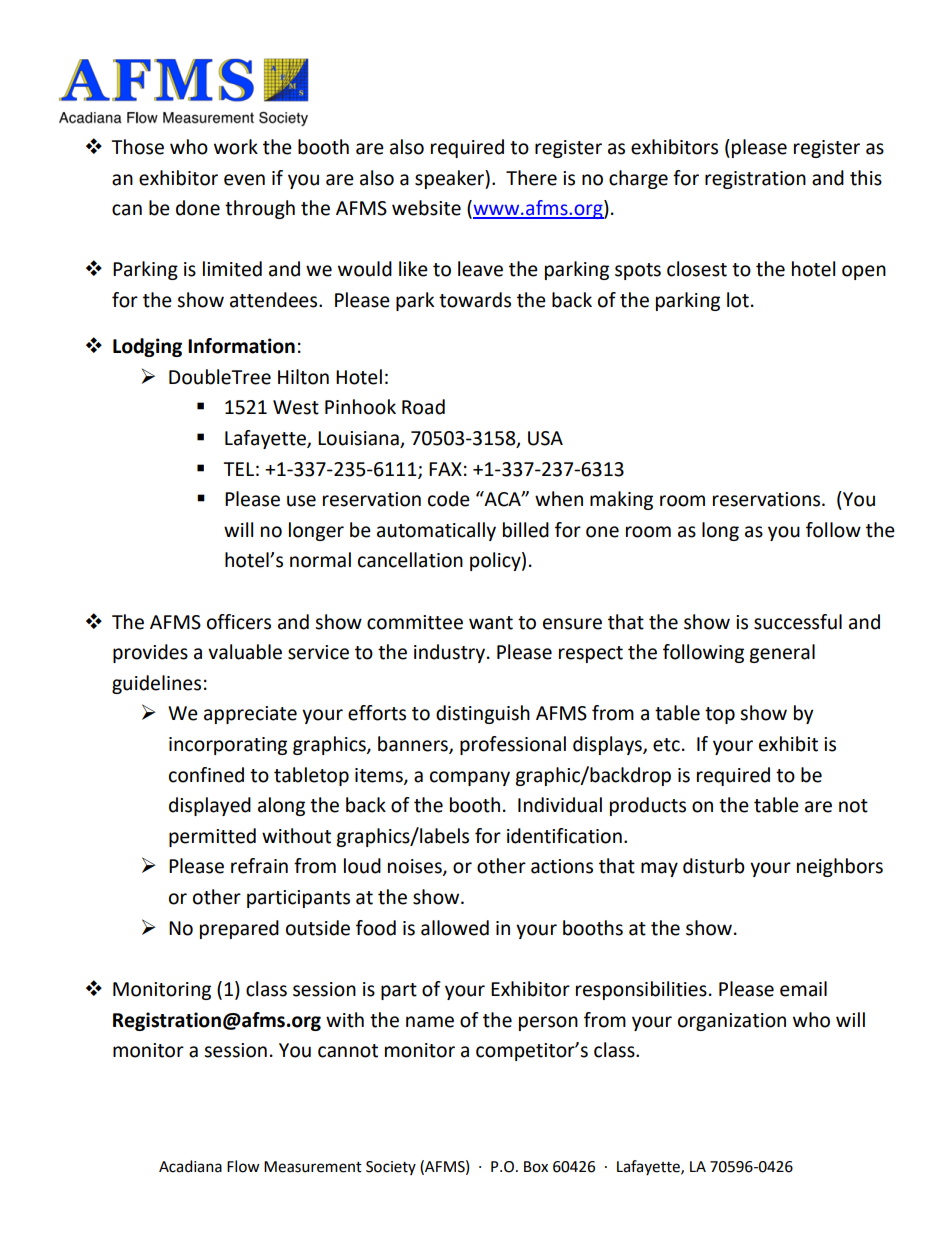 Image resolution: width=952 pixels, height=1233 pixels. Describe the element at coordinates (866, 178) in the screenshot. I see `this` at that location.
